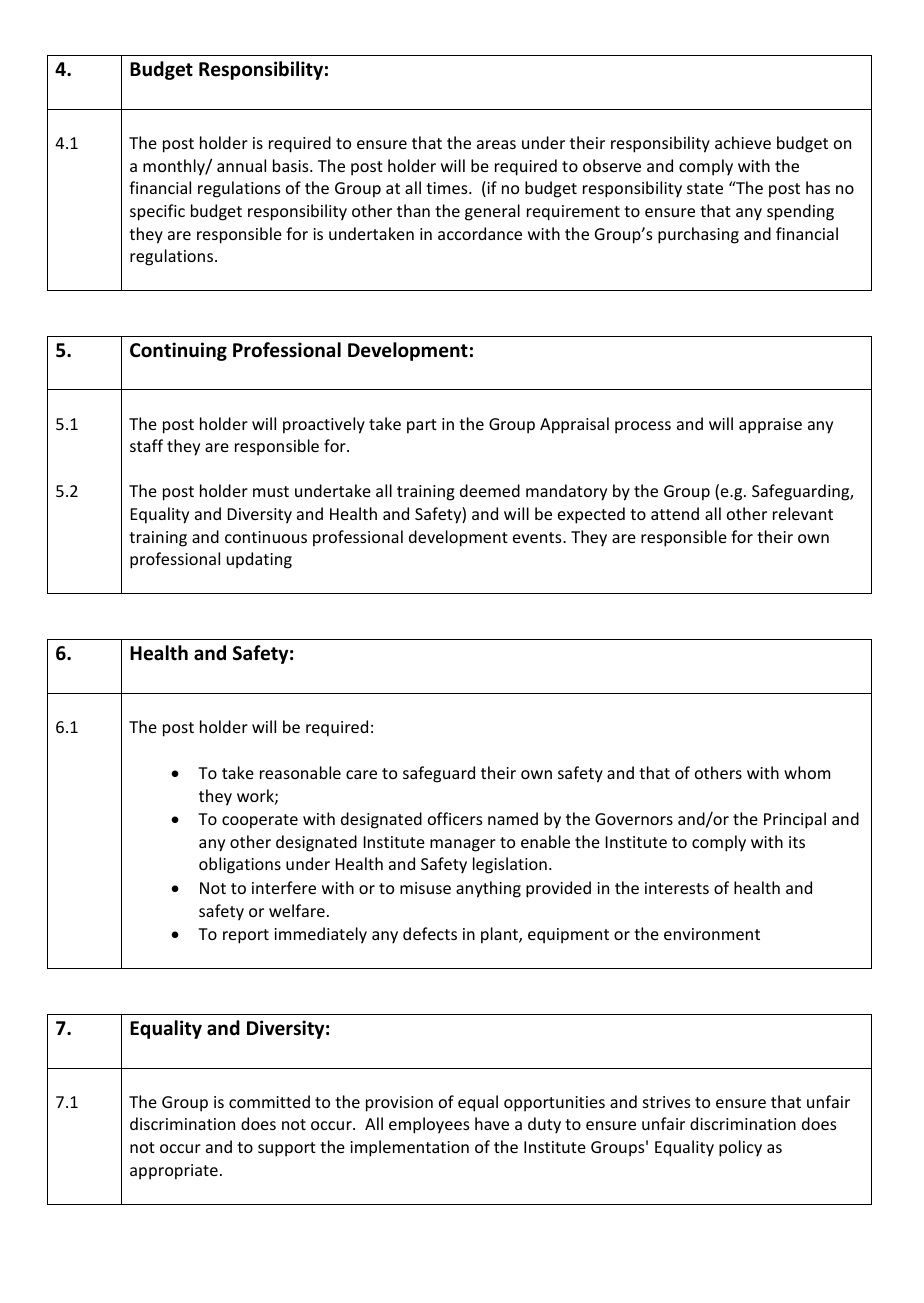 Image resolution: width=924 pixels, height=1303 pixels. What do you see at coordinates (259, 560) in the screenshot?
I see `updating` at bounding box center [259, 560].
